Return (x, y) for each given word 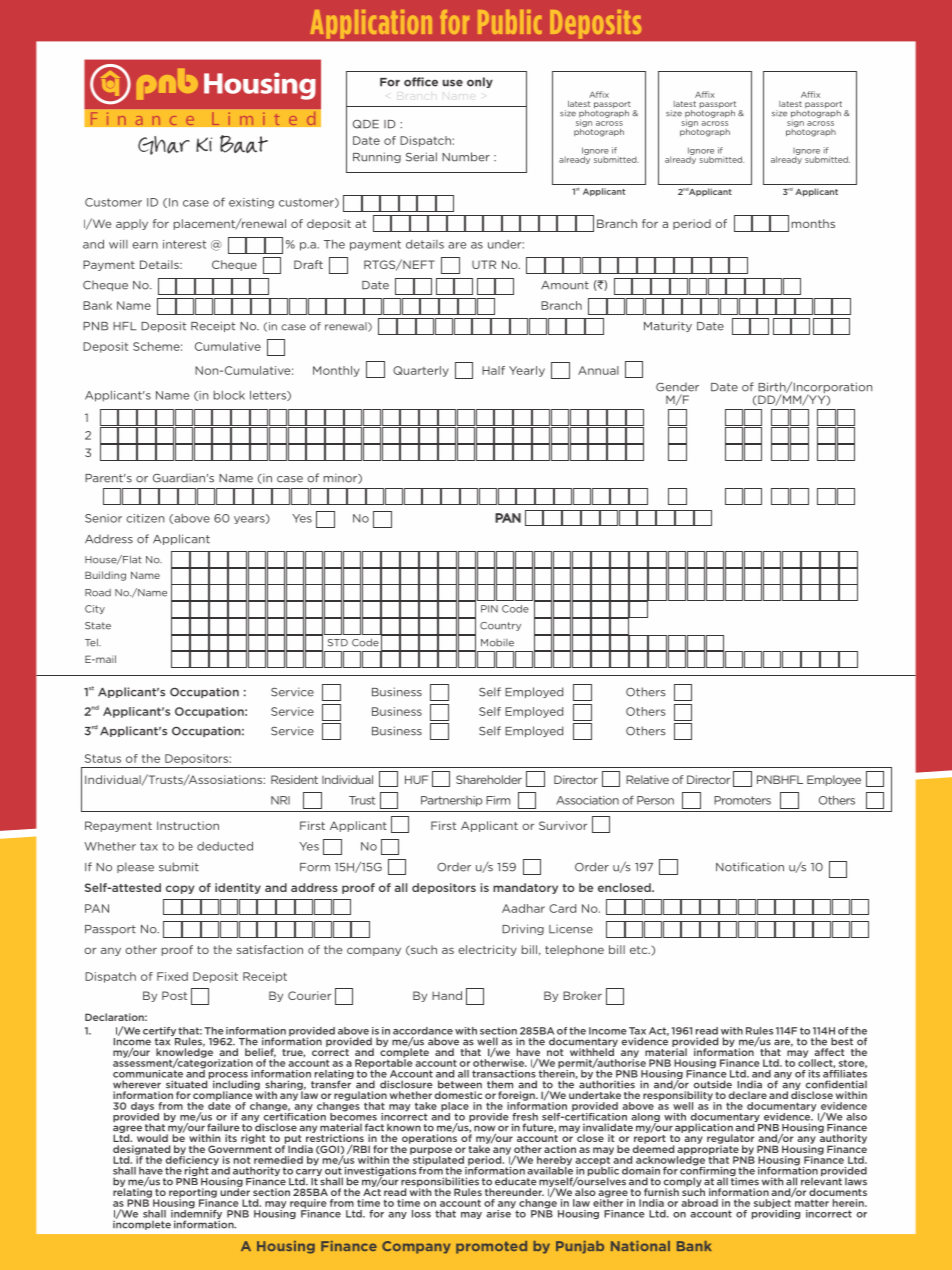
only (480, 82)
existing (251, 203)
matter (812, 1203)
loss (421, 1214)
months (813, 223)
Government (240, 1148)
